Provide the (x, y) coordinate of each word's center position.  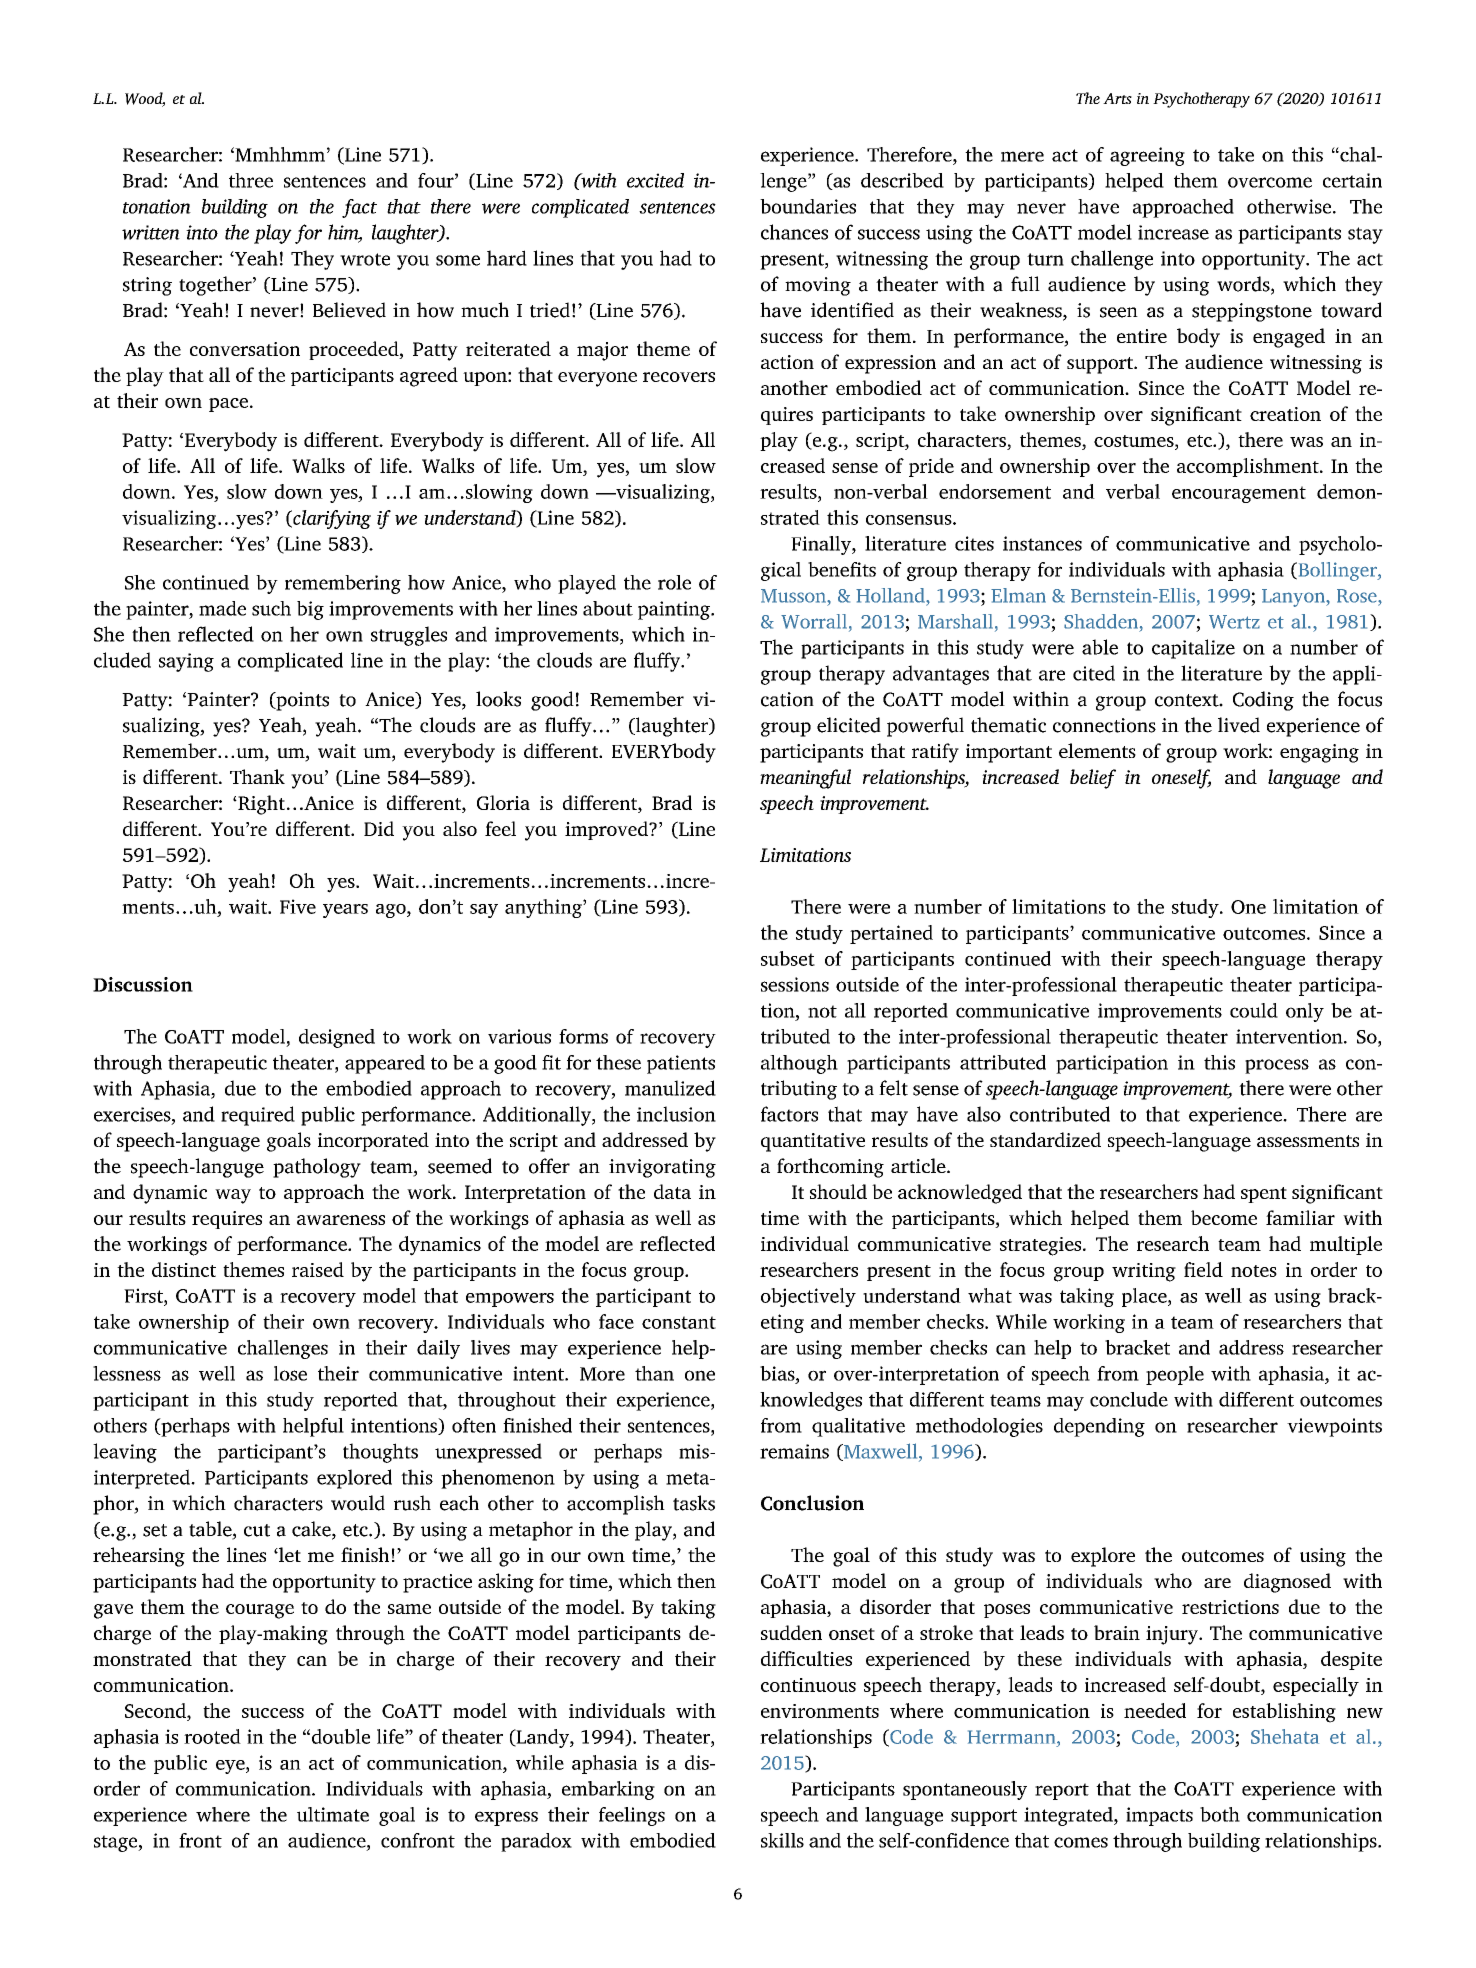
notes (1254, 1271)
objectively (808, 1297)
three (251, 180)
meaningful (805, 779)
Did (379, 828)
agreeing (1147, 156)
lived (1239, 725)
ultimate (333, 1814)
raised (318, 1269)
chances (794, 232)
